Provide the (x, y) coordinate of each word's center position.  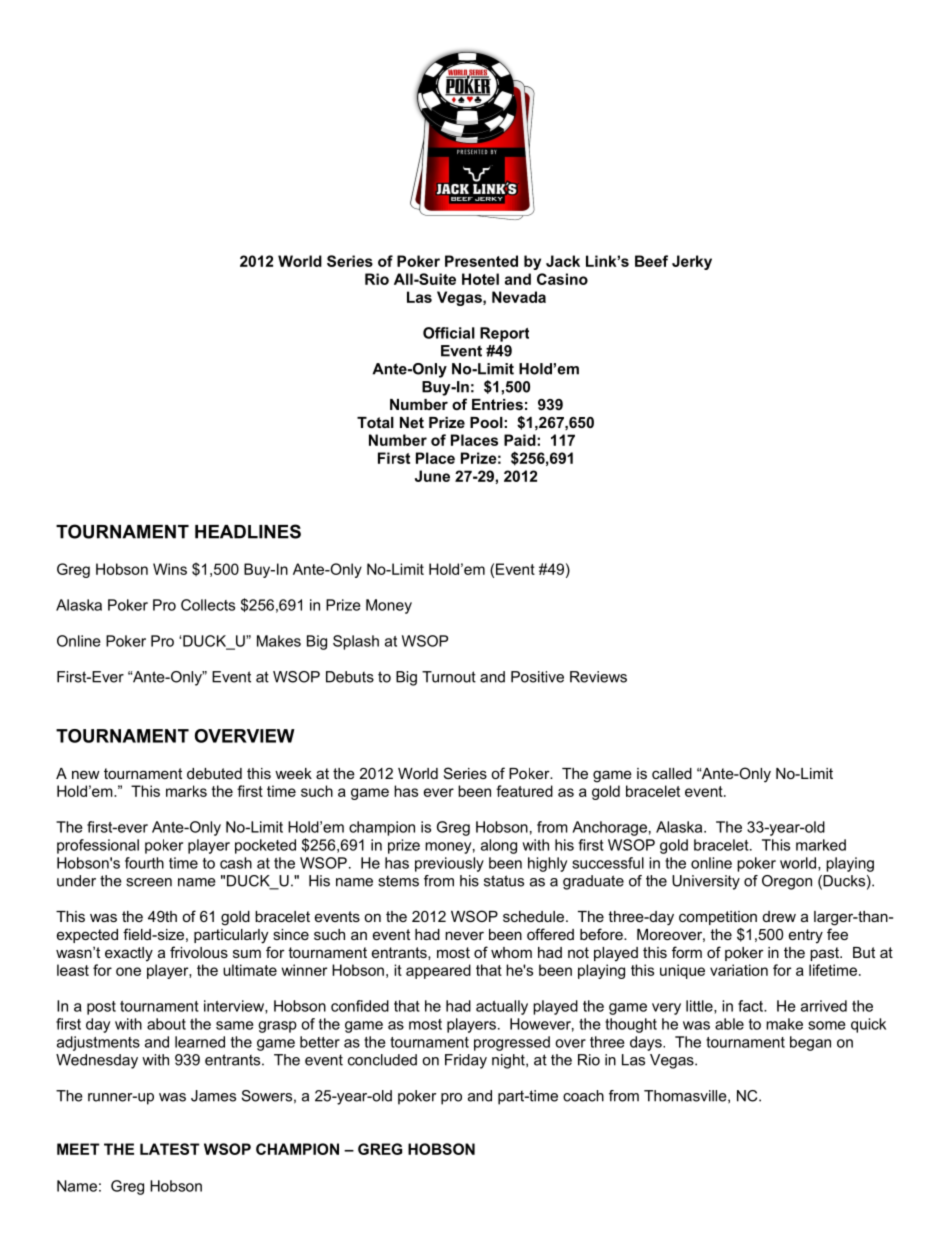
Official (449, 333)
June (432, 476)
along (499, 846)
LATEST (169, 1149)
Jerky (692, 262)
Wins (170, 569)
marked (821, 845)
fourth (144, 863)
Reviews (598, 677)
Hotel (480, 279)
